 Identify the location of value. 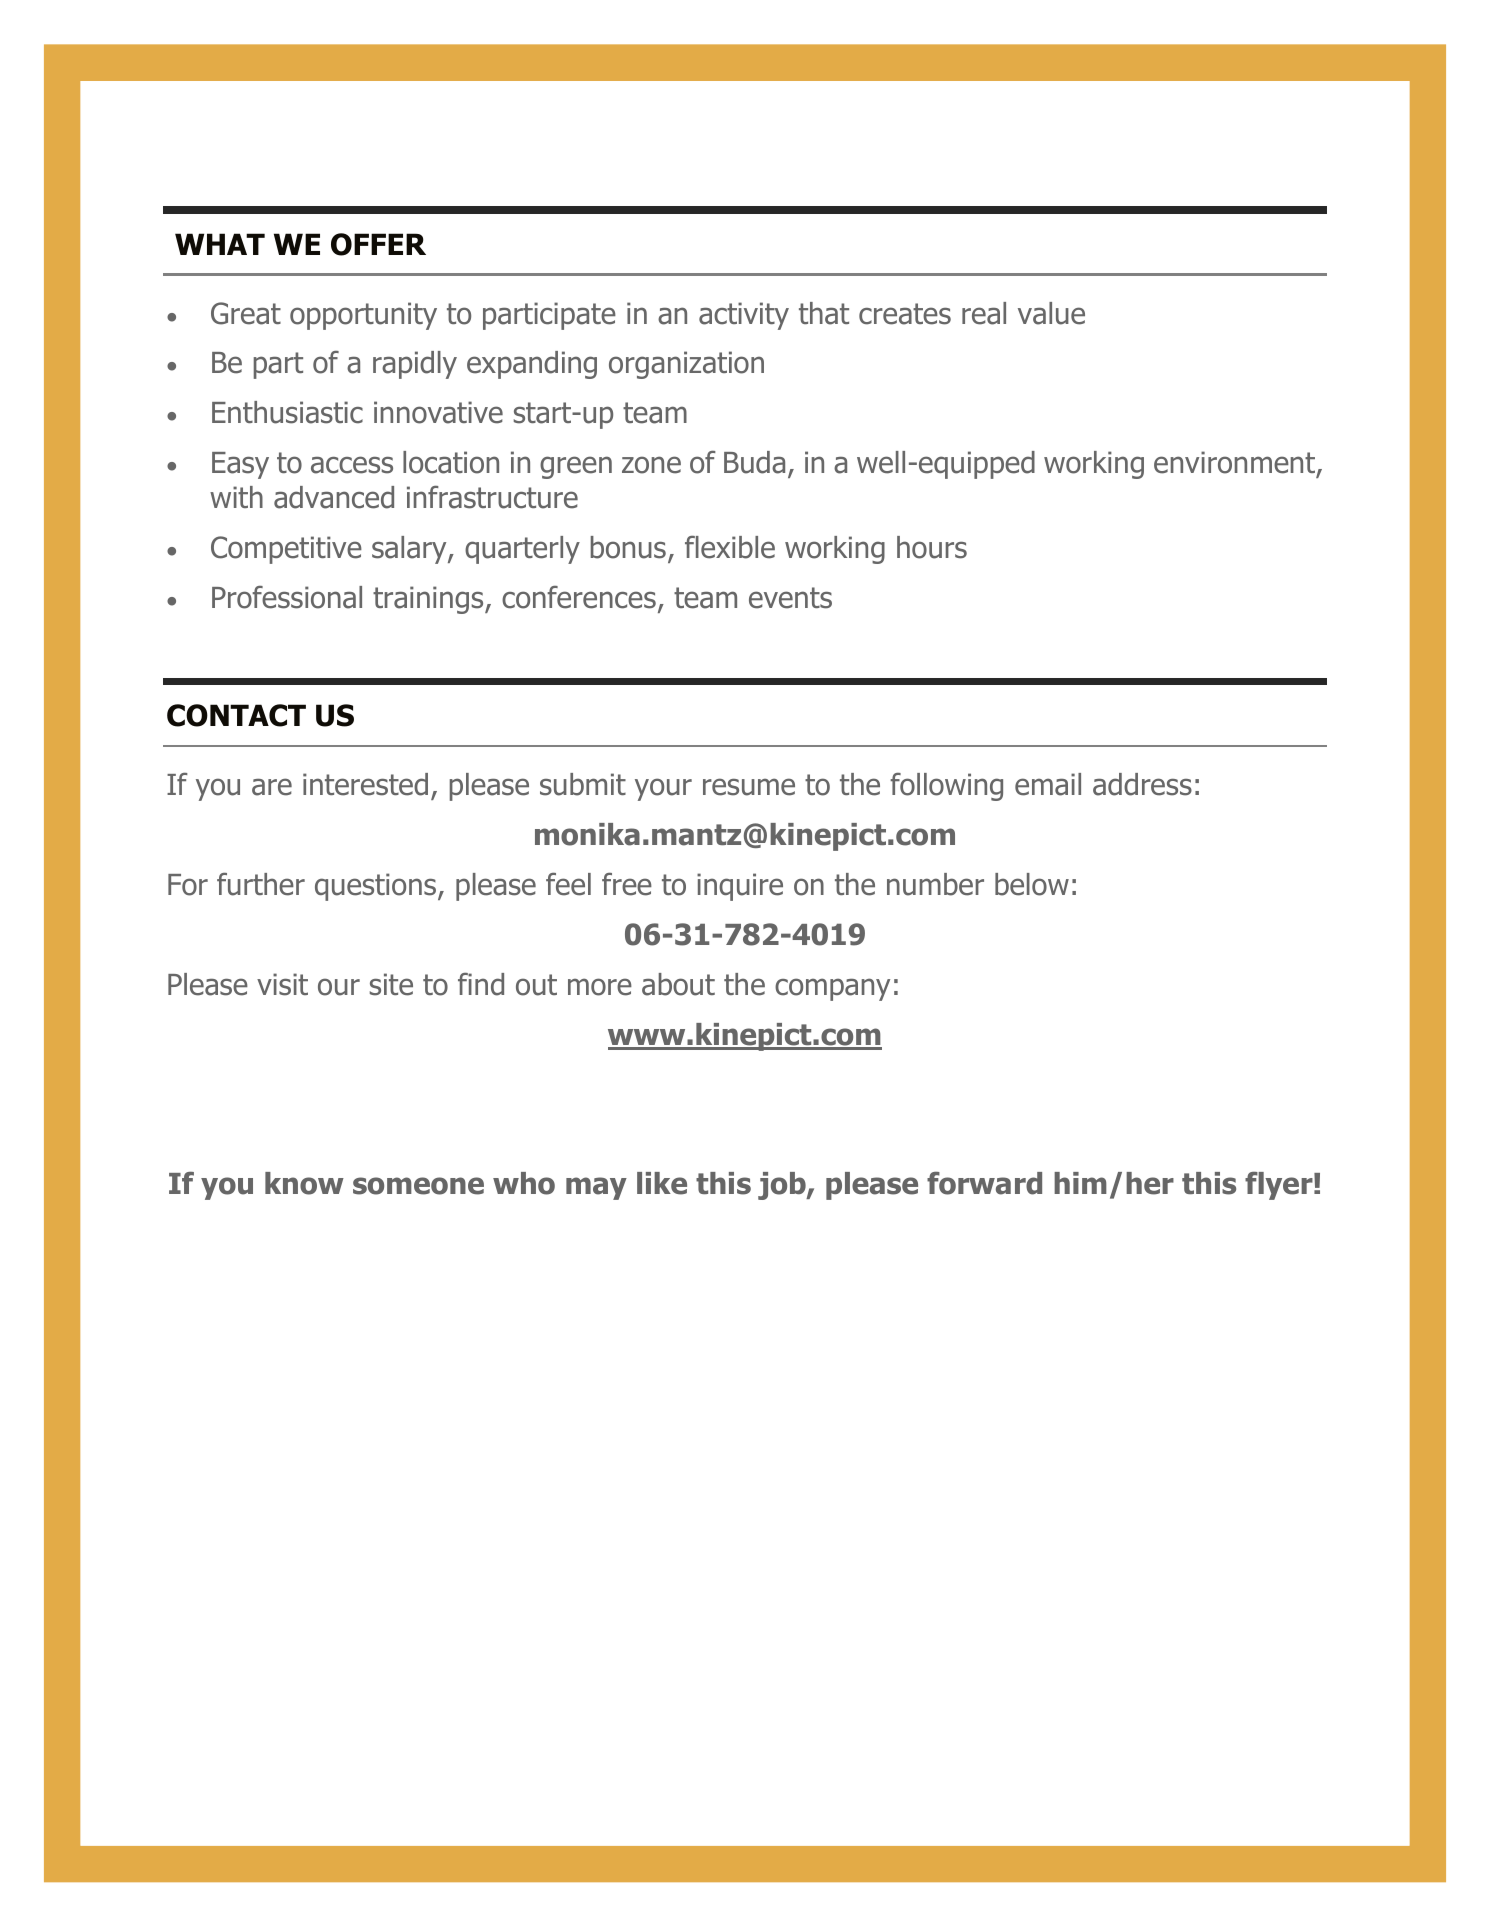
(1051, 313).
